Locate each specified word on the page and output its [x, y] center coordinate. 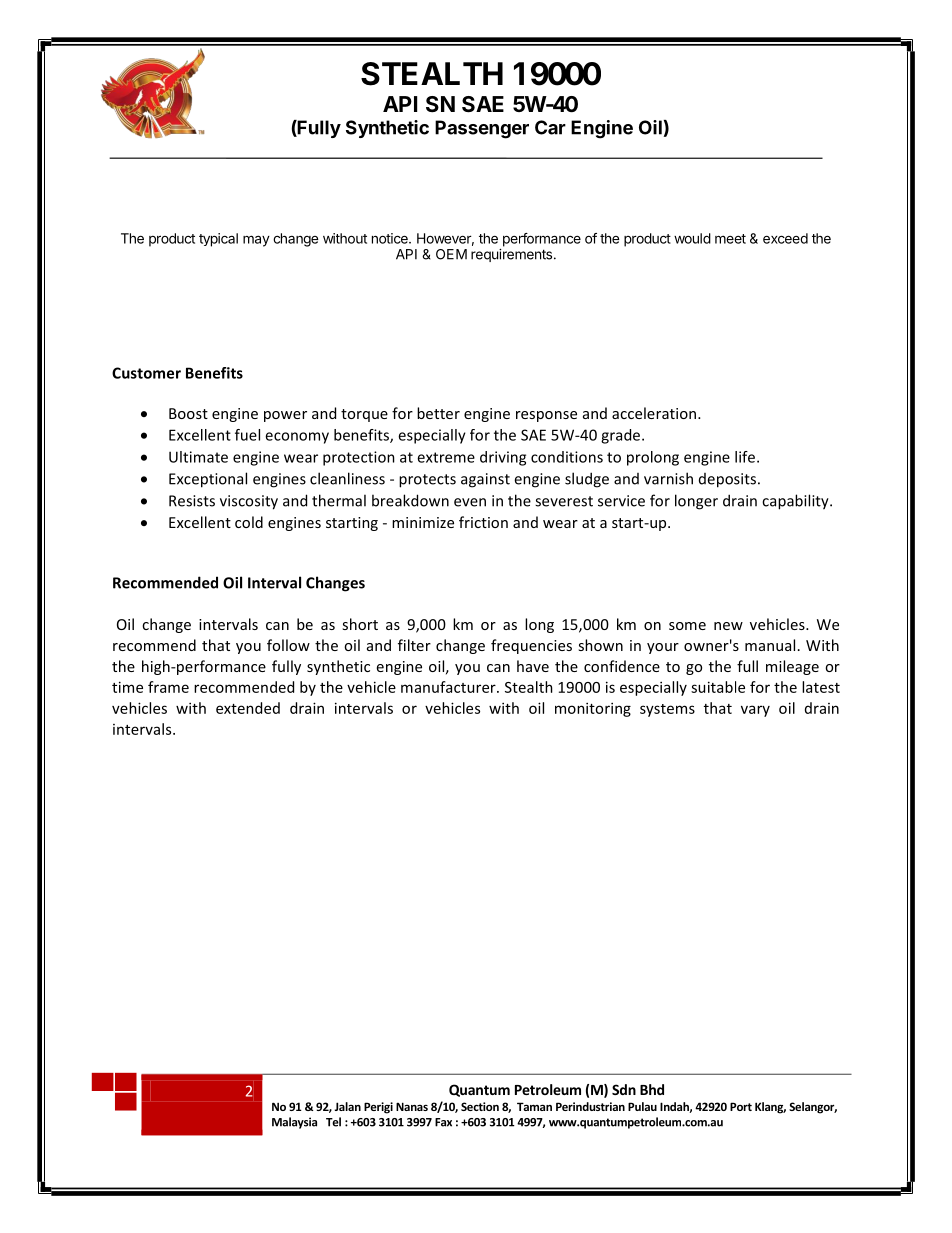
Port [741, 1106]
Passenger [482, 129]
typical [218, 240]
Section [480, 1106]
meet [730, 239]
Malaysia [294, 1123]
